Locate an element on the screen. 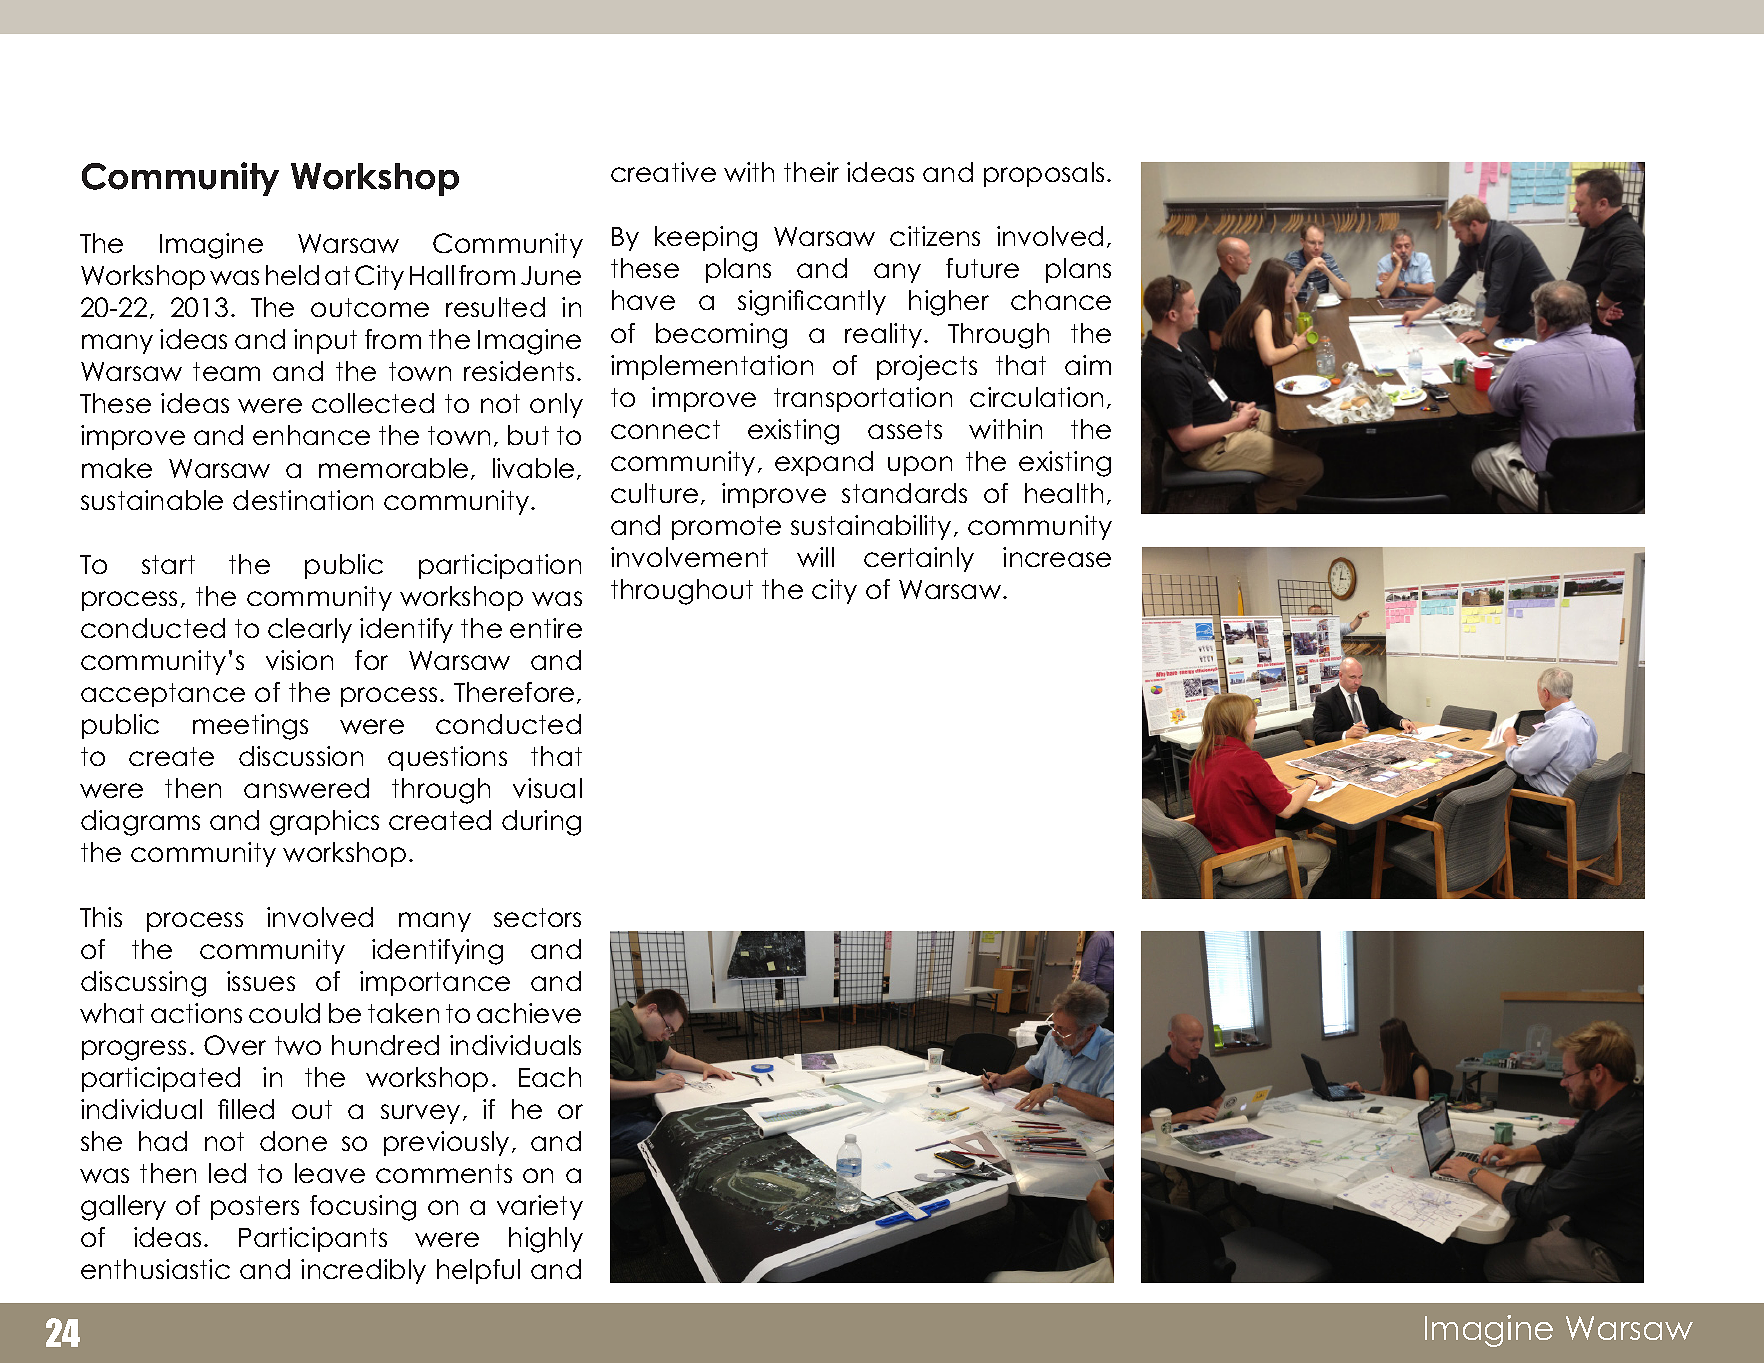  livable is located at coordinates (533, 468).
